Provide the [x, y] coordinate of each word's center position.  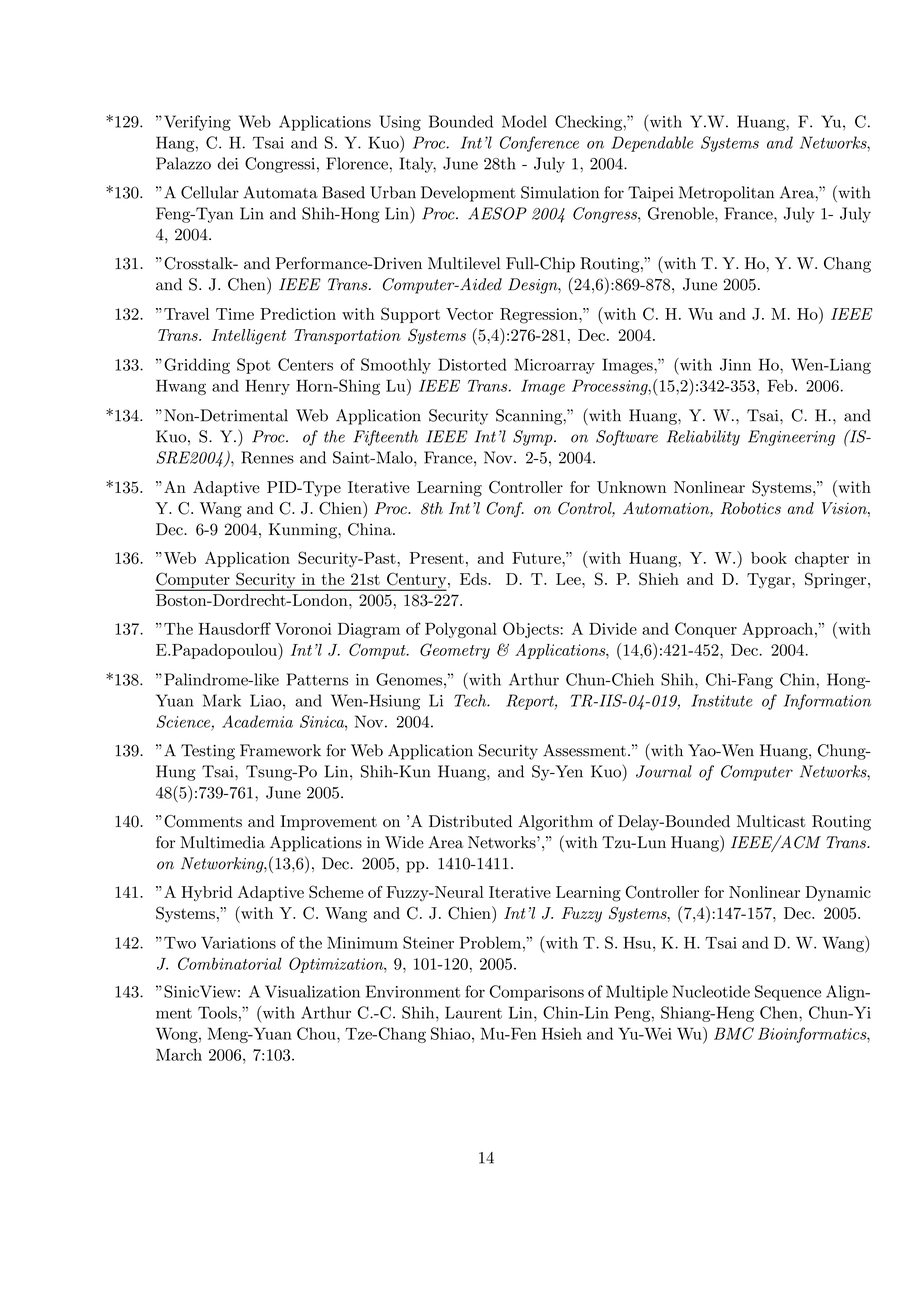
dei [228, 163]
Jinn [735, 364]
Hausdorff [235, 628]
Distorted [472, 364]
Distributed [470, 821]
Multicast [771, 821]
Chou [317, 1033]
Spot [254, 366]
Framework [280, 750]
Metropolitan [726, 194]
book [769, 558]
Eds [474, 579]
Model [524, 121]
